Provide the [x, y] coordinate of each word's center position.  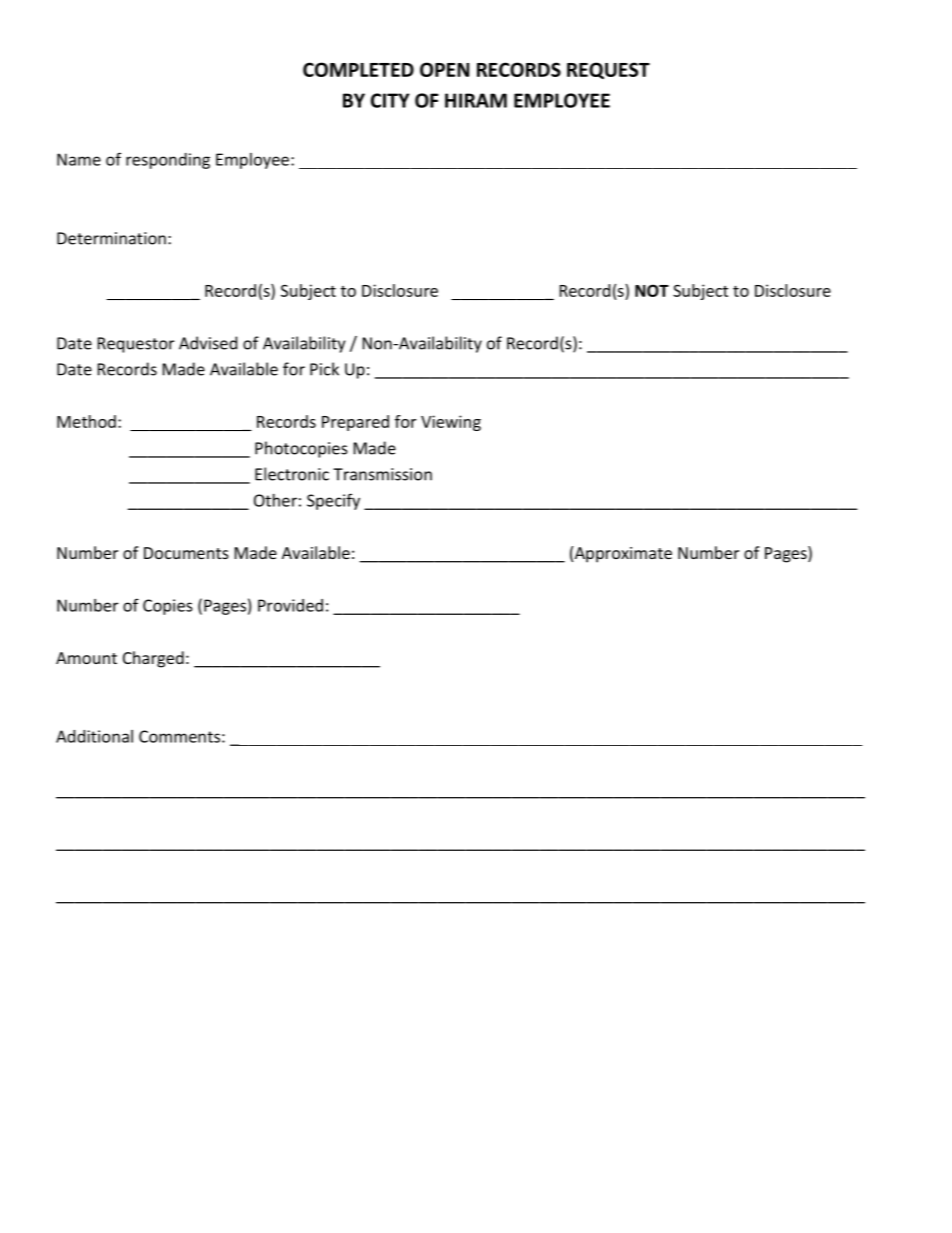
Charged [153, 659]
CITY [390, 100]
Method [86, 421]
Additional [94, 736]
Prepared [355, 423]
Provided [290, 605]
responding [168, 161]
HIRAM [476, 100]
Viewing [451, 423]
